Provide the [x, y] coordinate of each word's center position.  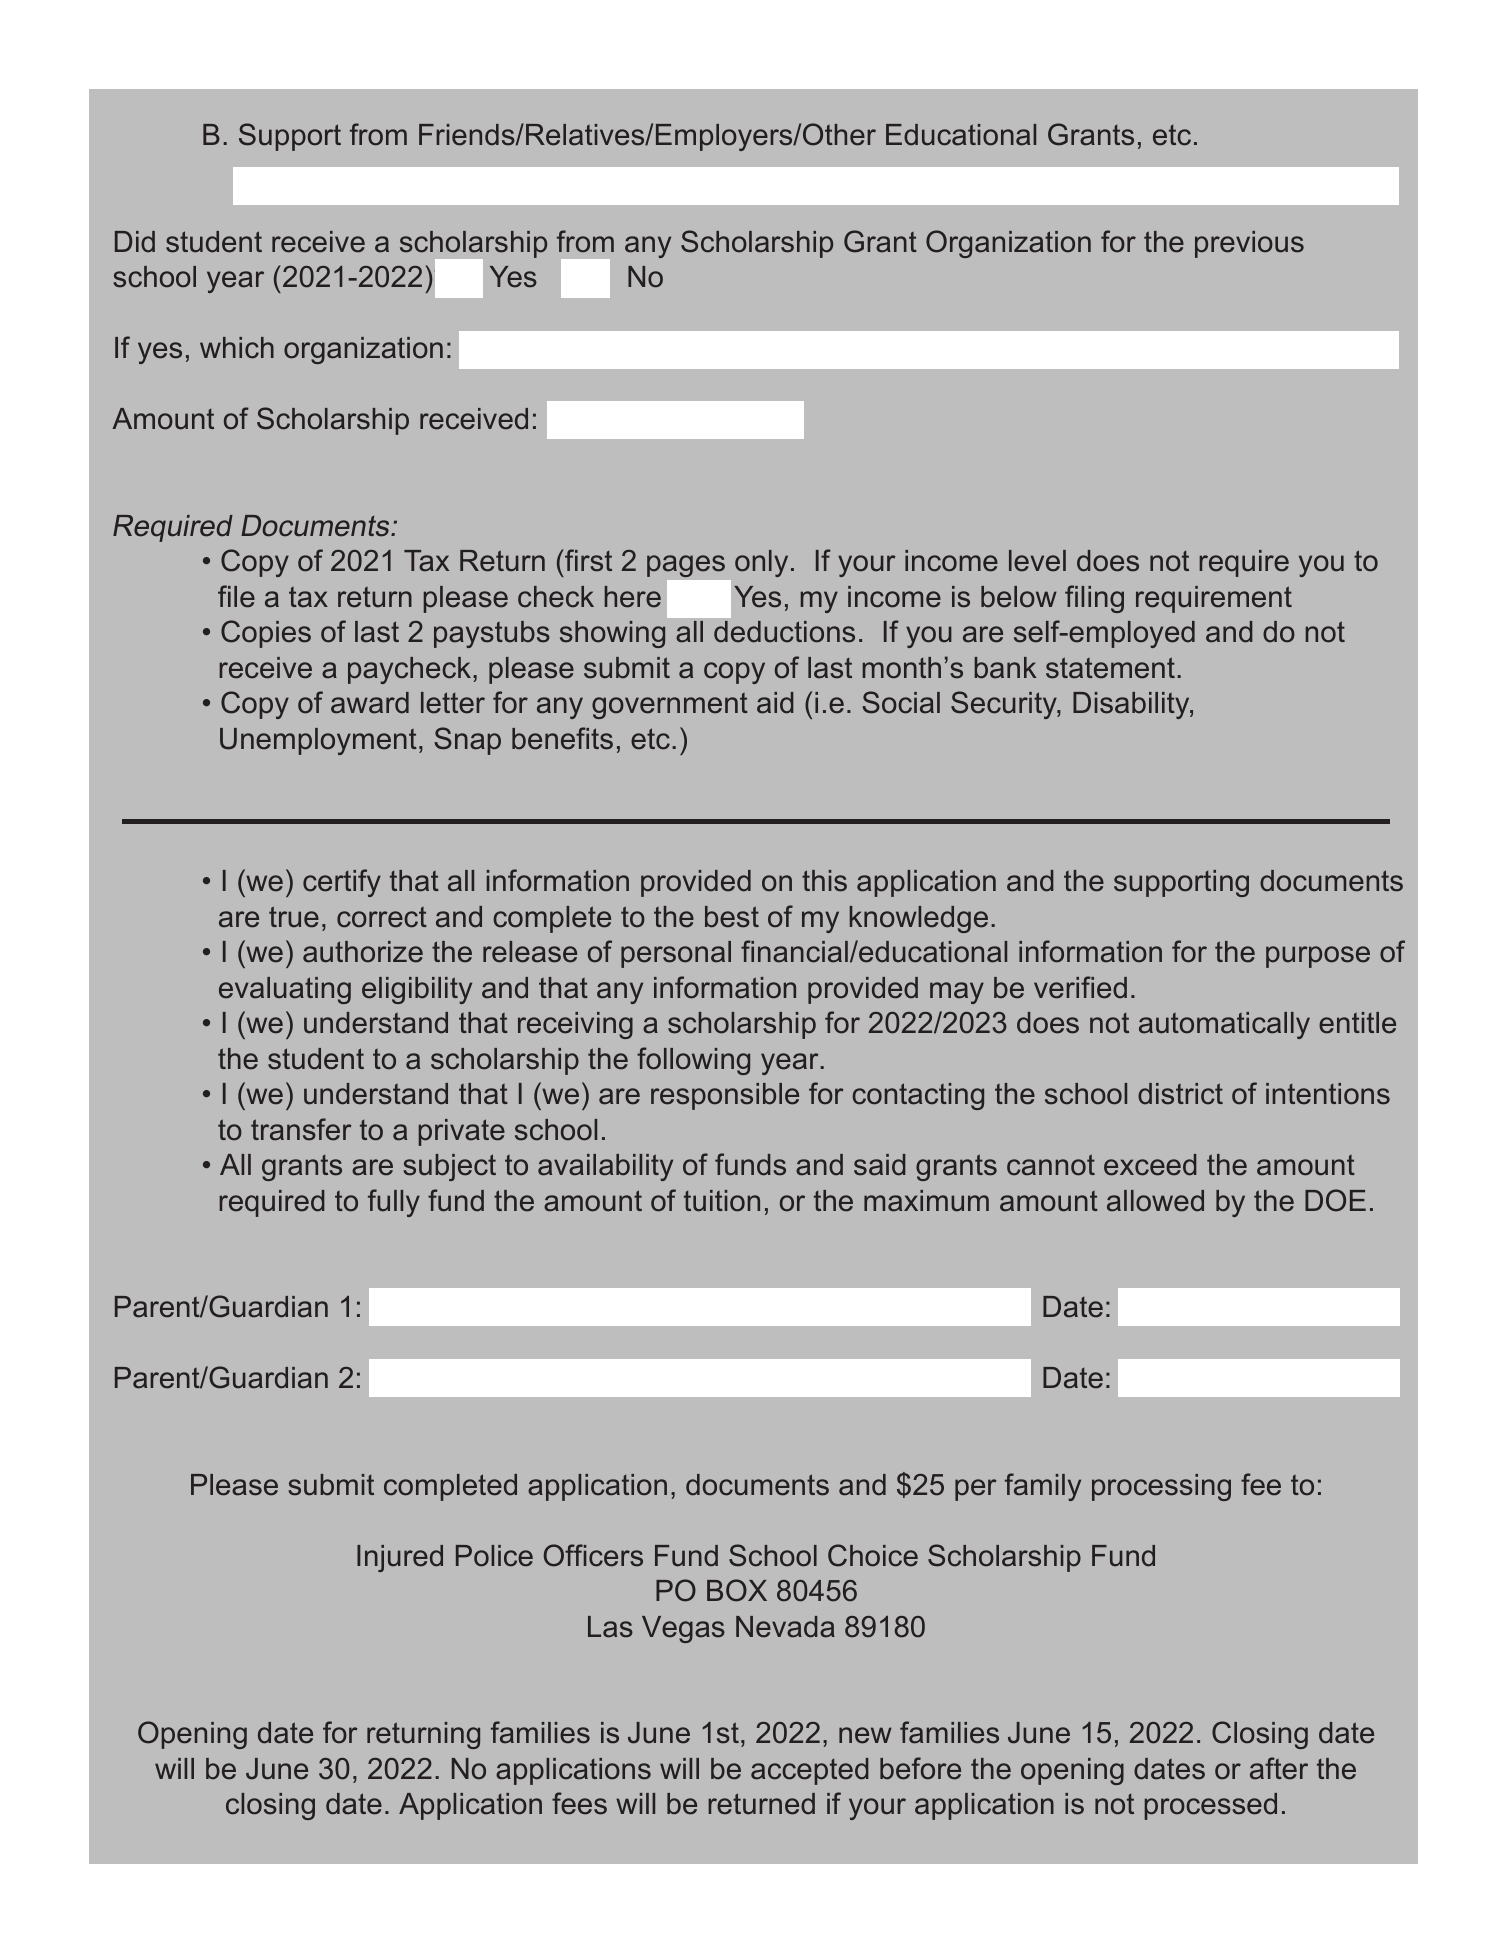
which [237, 348]
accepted [810, 1771]
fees [579, 1803]
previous [1249, 244]
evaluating [285, 990]
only [761, 563]
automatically [1224, 1025]
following [693, 1061]
